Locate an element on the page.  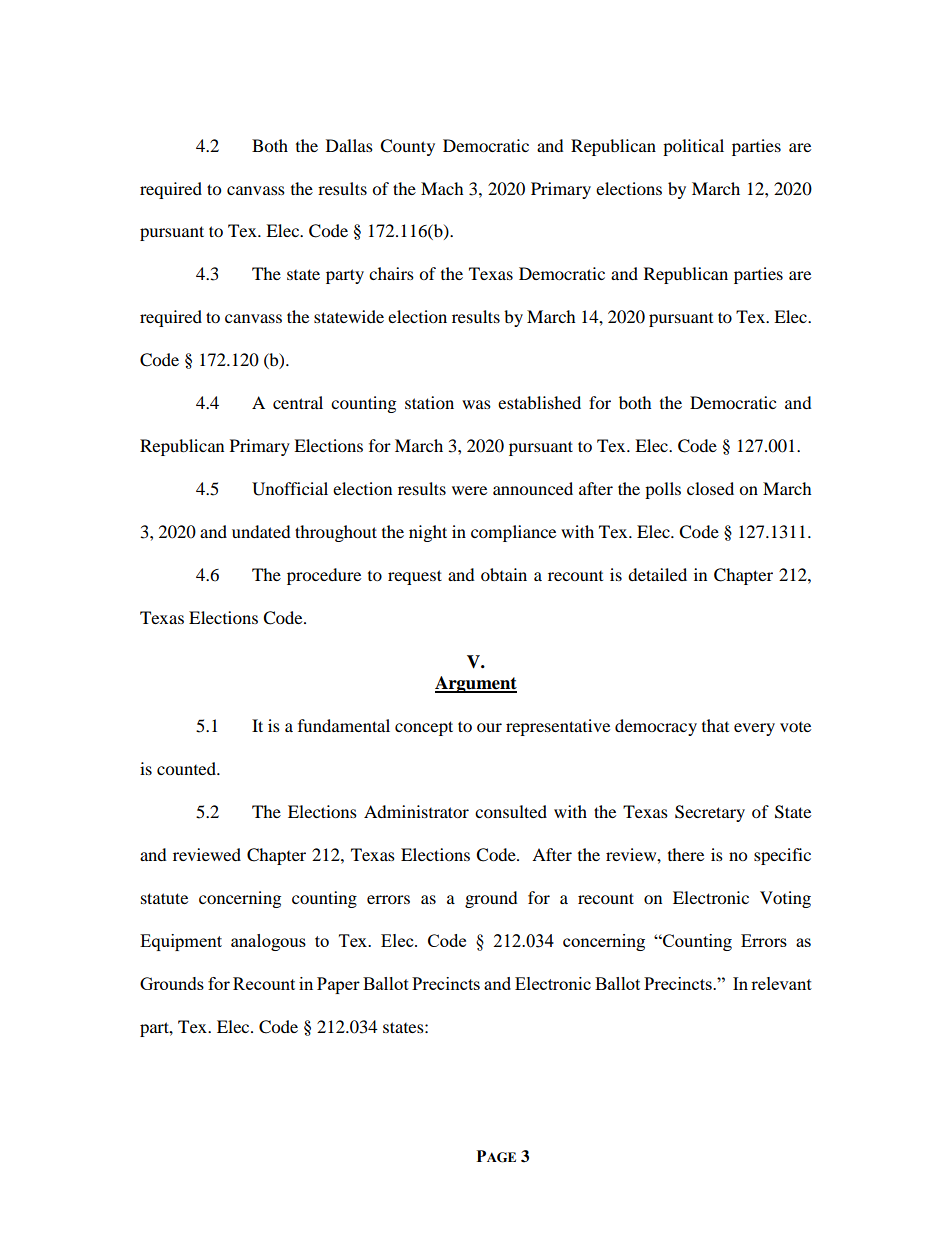
closed is located at coordinates (710, 488).
